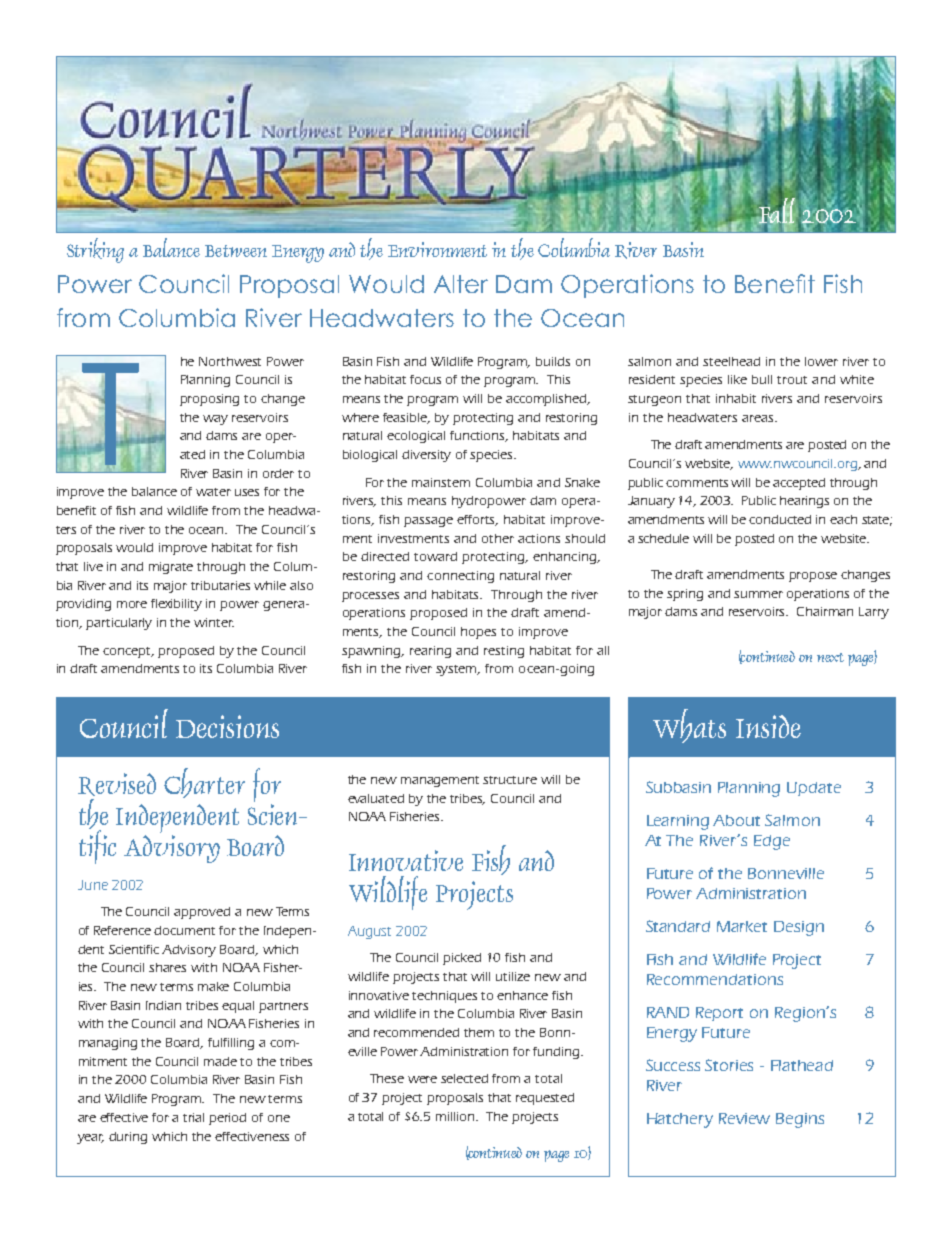 This screenshot has height=1233, width=952. I want to click on Alter, so click(461, 284).
